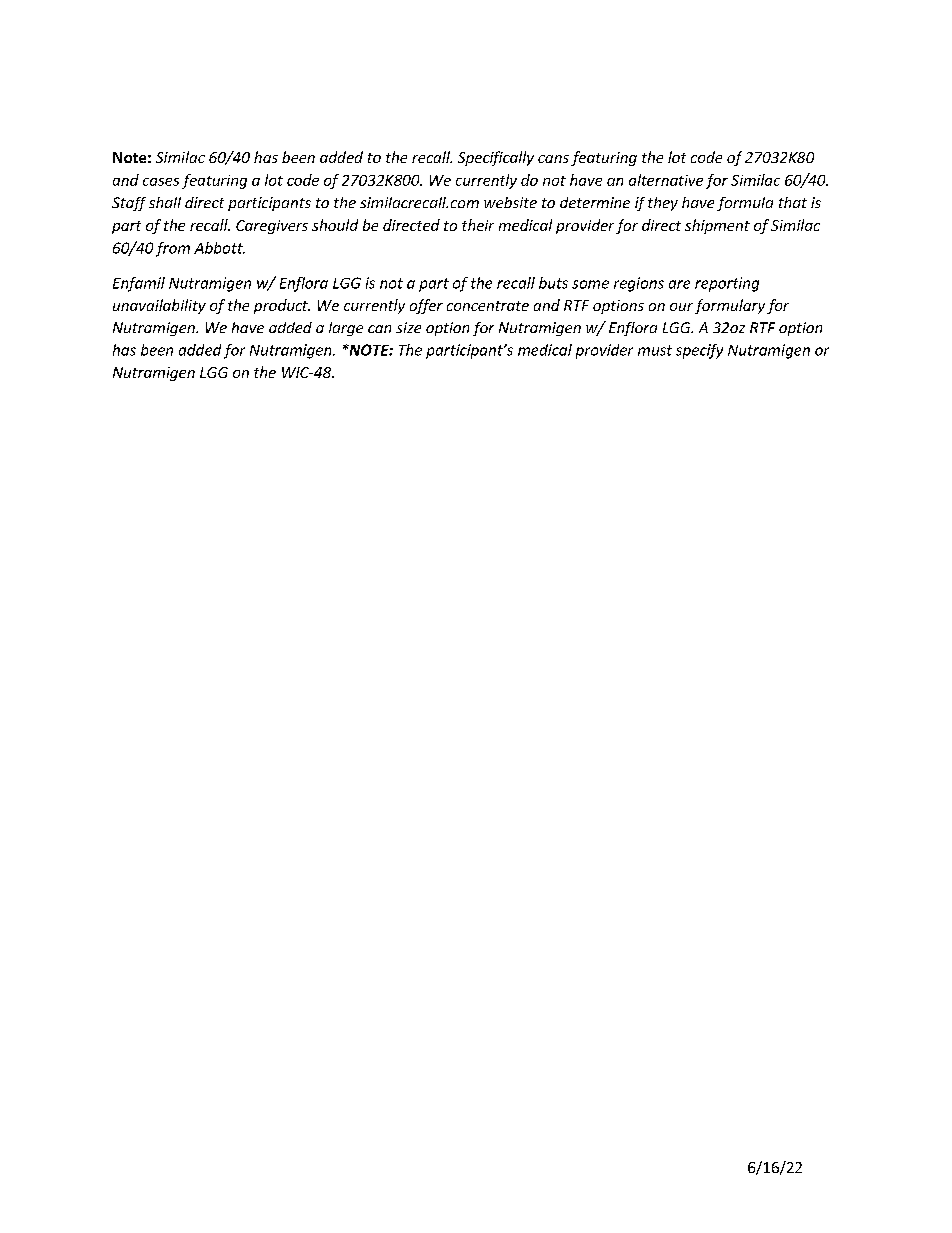 The width and height of the image is (952, 1233). I want to click on alternative, so click(666, 180).
